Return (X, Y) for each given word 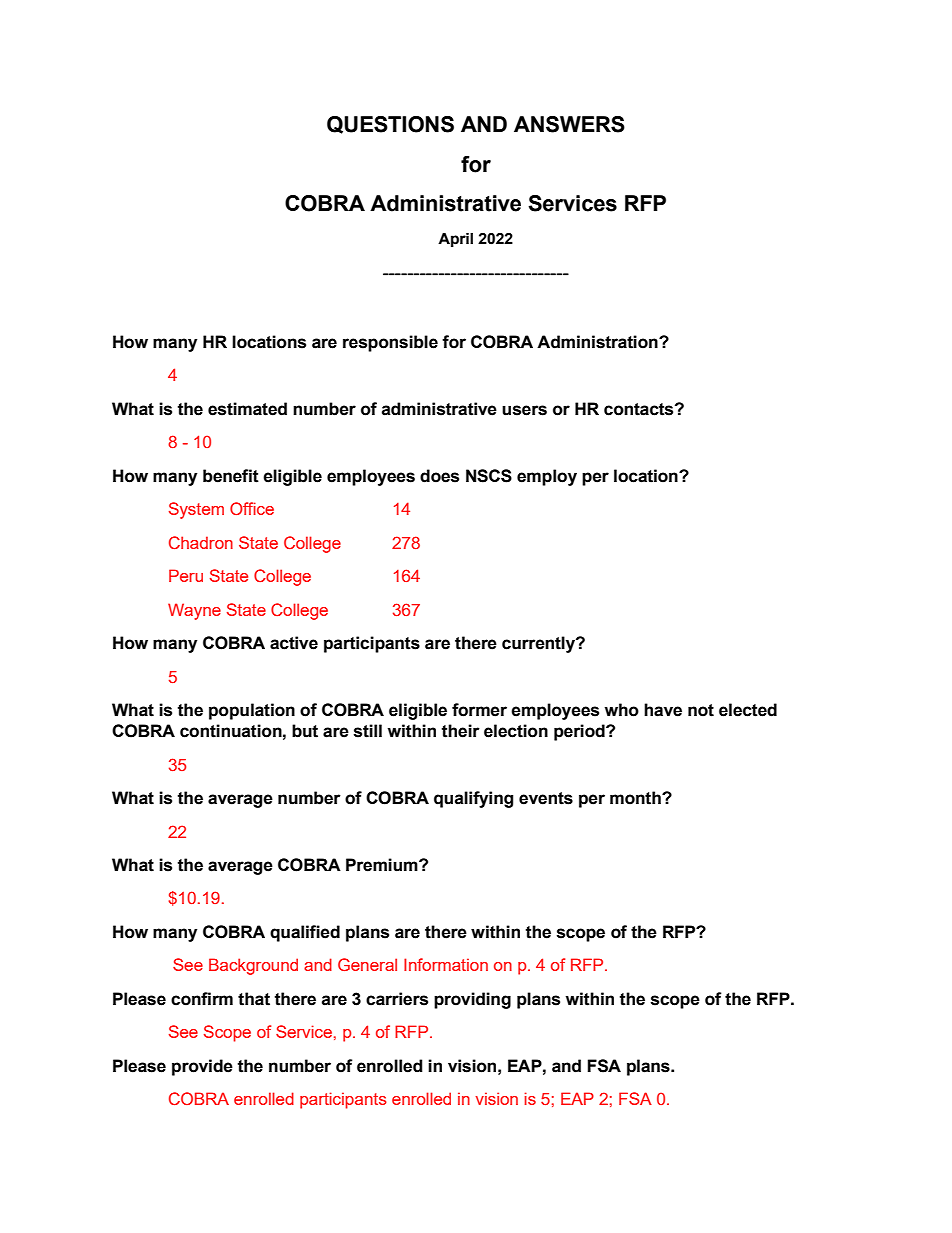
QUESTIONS (390, 125)
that (254, 999)
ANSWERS (569, 124)
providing (472, 1000)
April (455, 240)
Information (446, 964)
